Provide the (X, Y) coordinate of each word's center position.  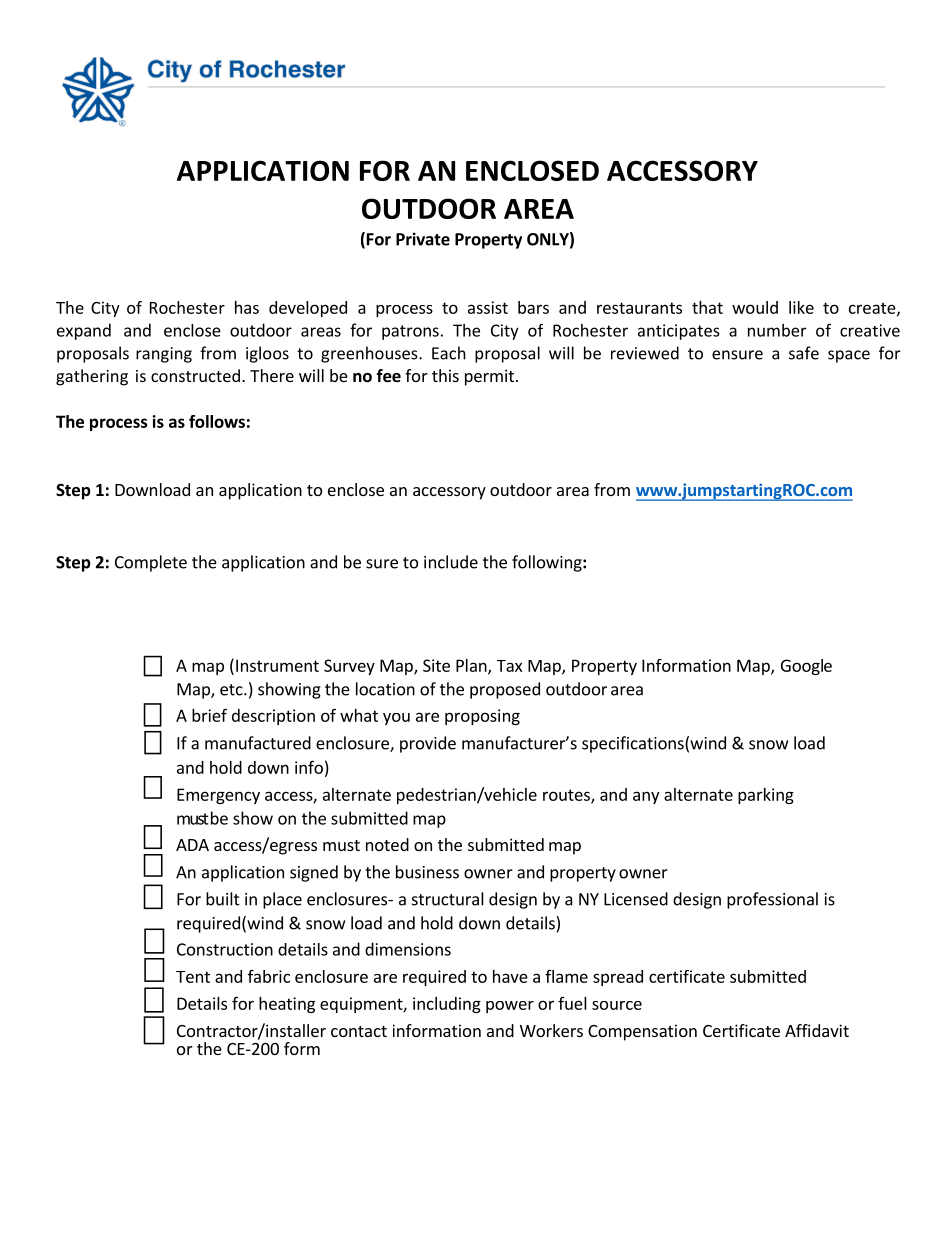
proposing (482, 717)
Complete (151, 563)
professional (772, 900)
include (451, 562)
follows (217, 421)
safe (804, 353)
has (247, 307)
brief (209, 715)
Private (423, 239)
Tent (193, 977)
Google (806, 667)
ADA (192, 845)
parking (766, 796)
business (427, 872)
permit (489, 377)
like (801, 307)
